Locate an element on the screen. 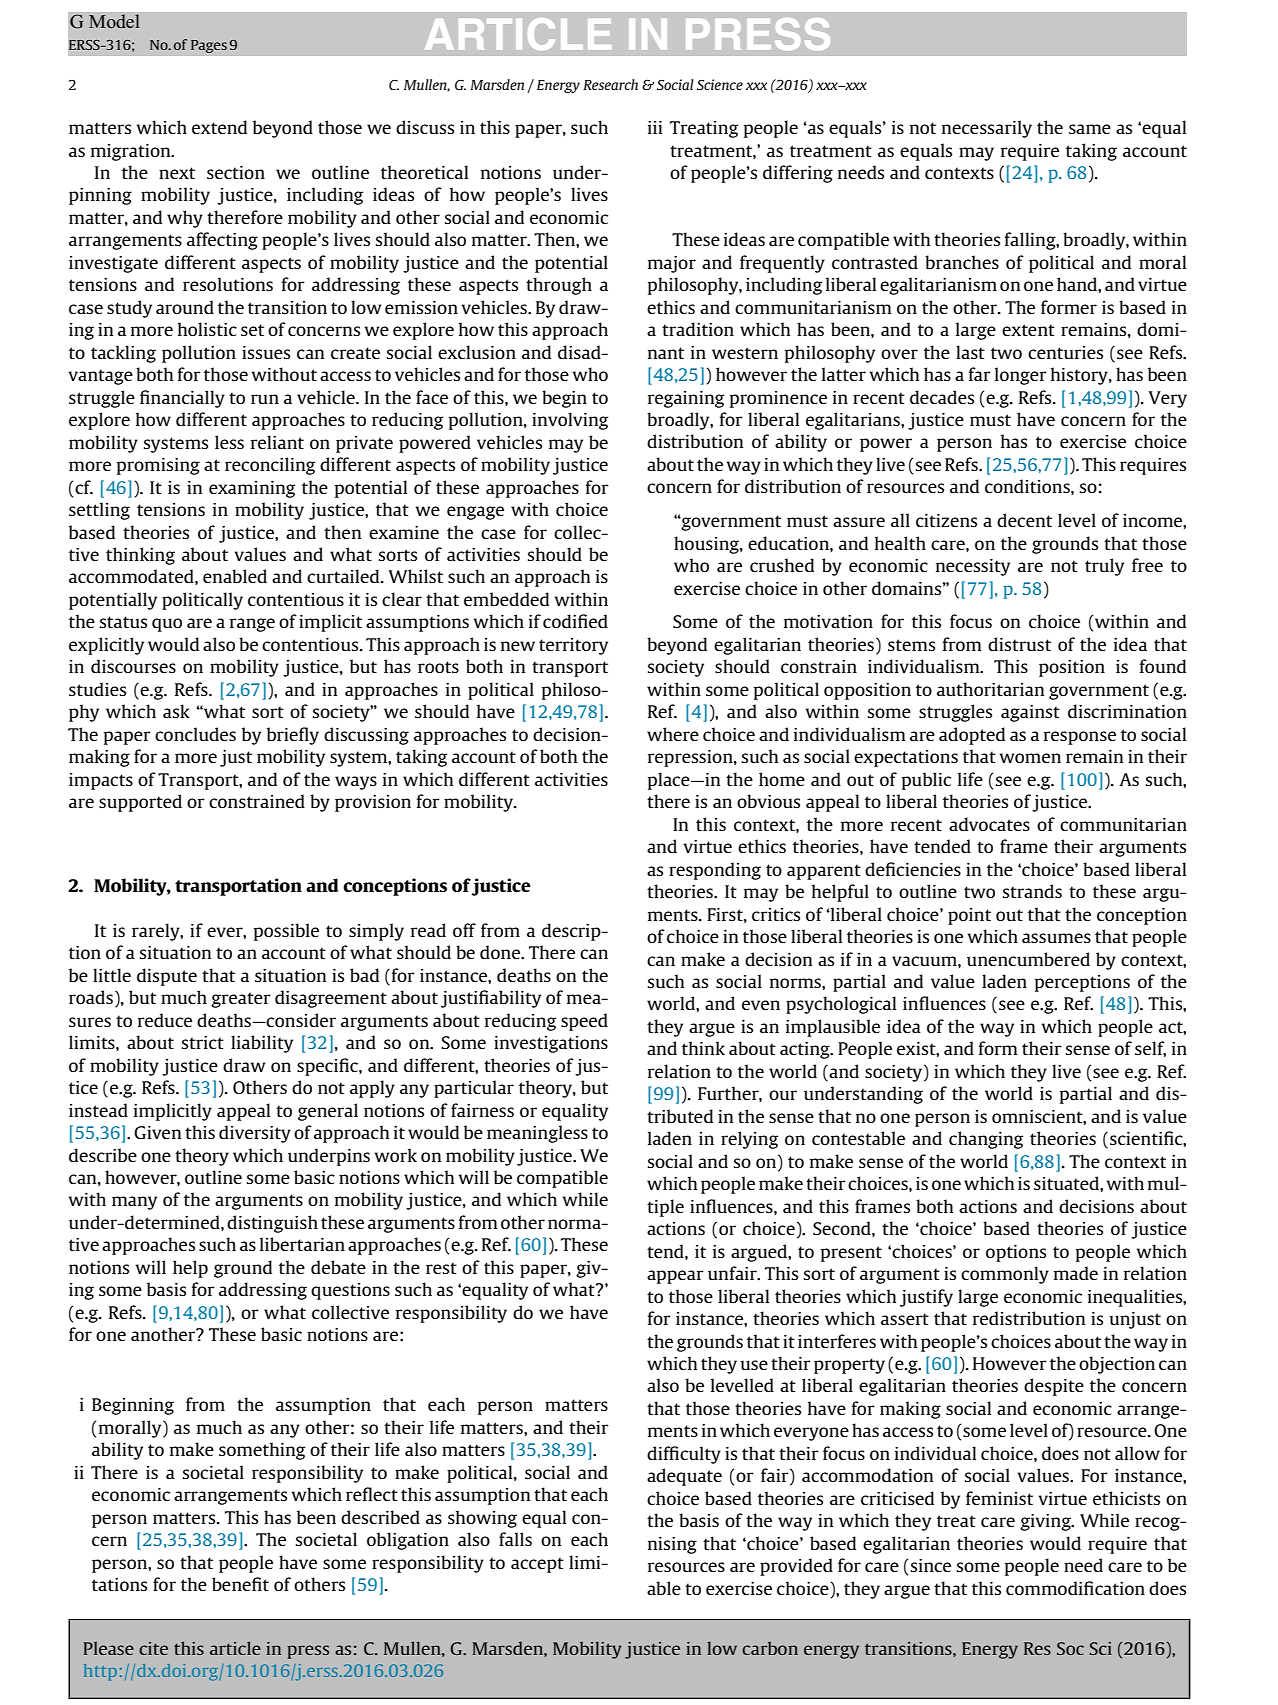  speed is located at coordinates (584, 1022).
